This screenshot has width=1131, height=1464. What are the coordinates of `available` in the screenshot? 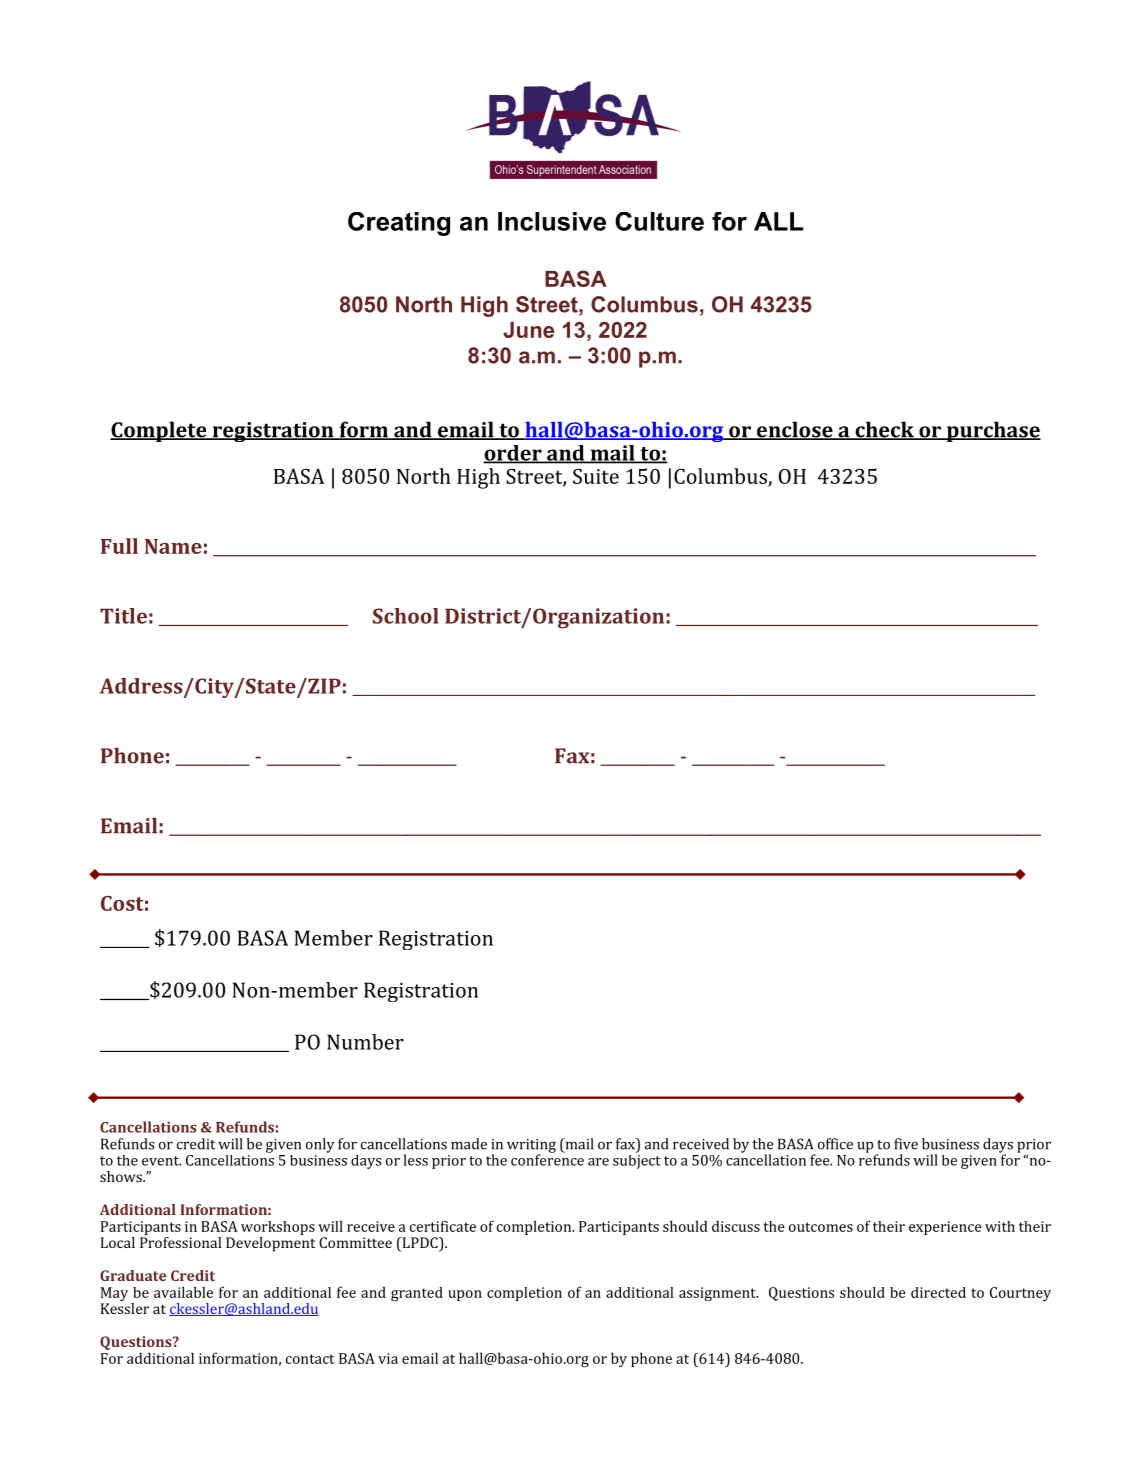 It's located at (183, 1292).
